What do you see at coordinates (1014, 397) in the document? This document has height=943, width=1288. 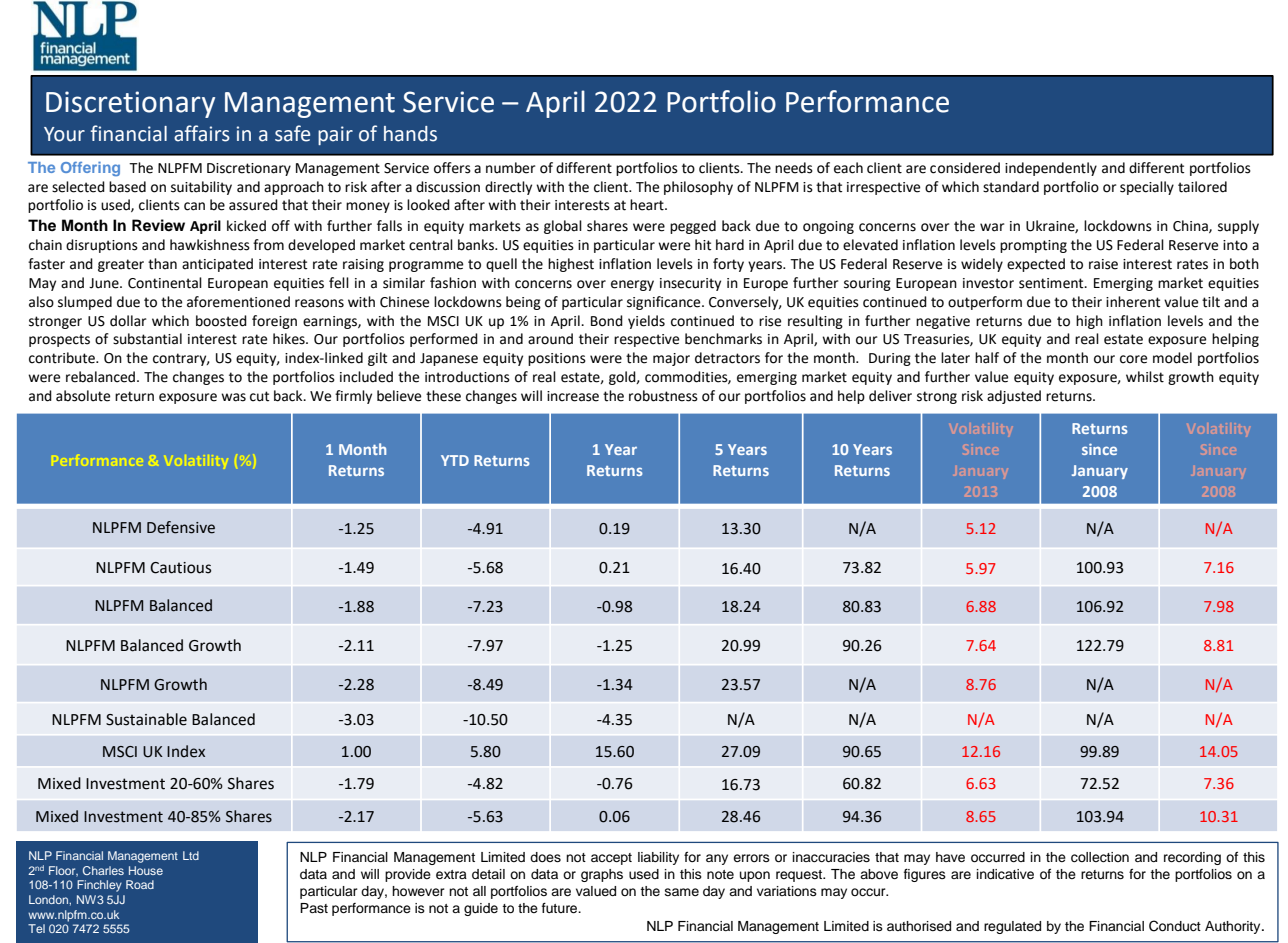 I see `adjusted` at bounding box center [1014, 397].
